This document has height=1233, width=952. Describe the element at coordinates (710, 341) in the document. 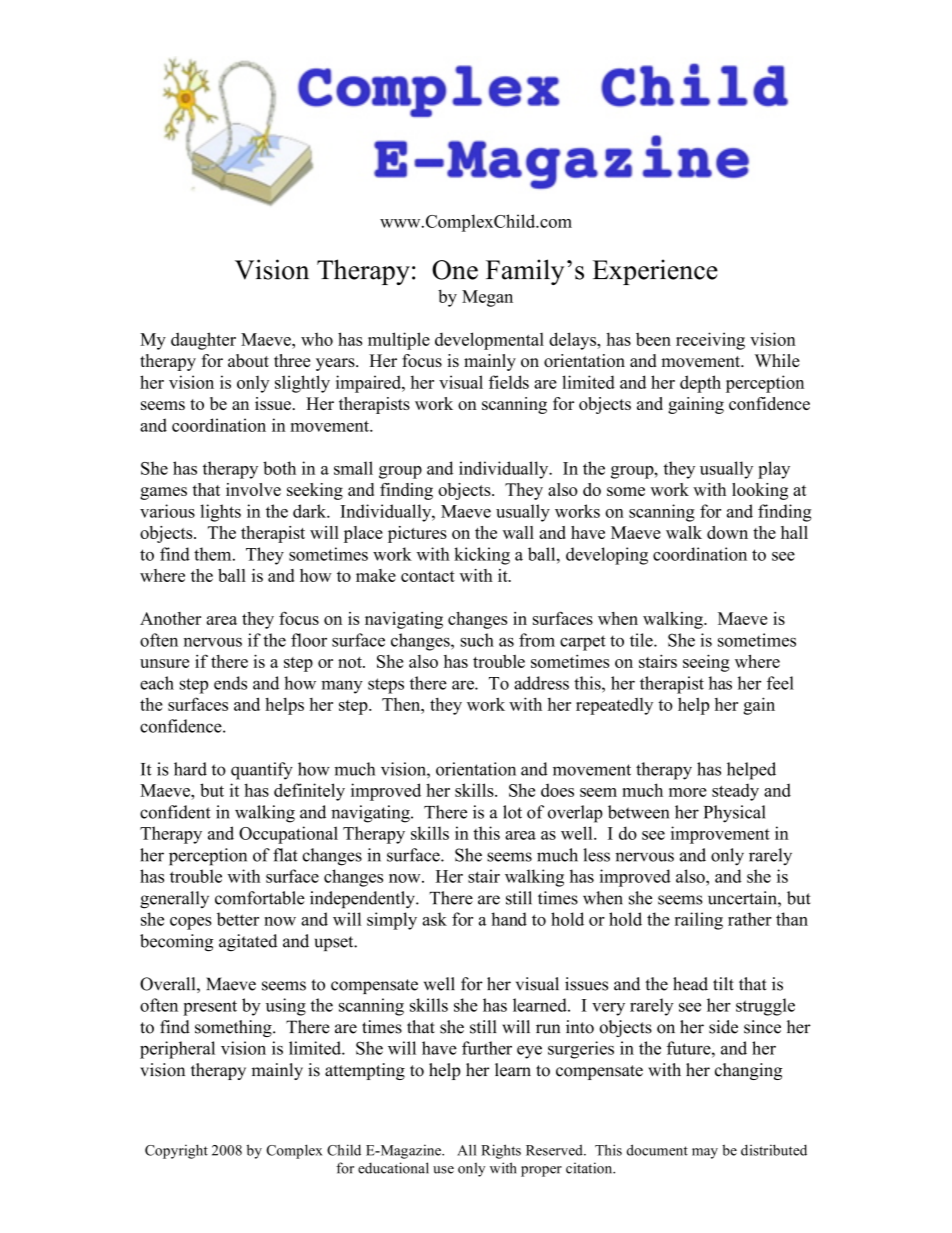

I see `receiving` at that location.
